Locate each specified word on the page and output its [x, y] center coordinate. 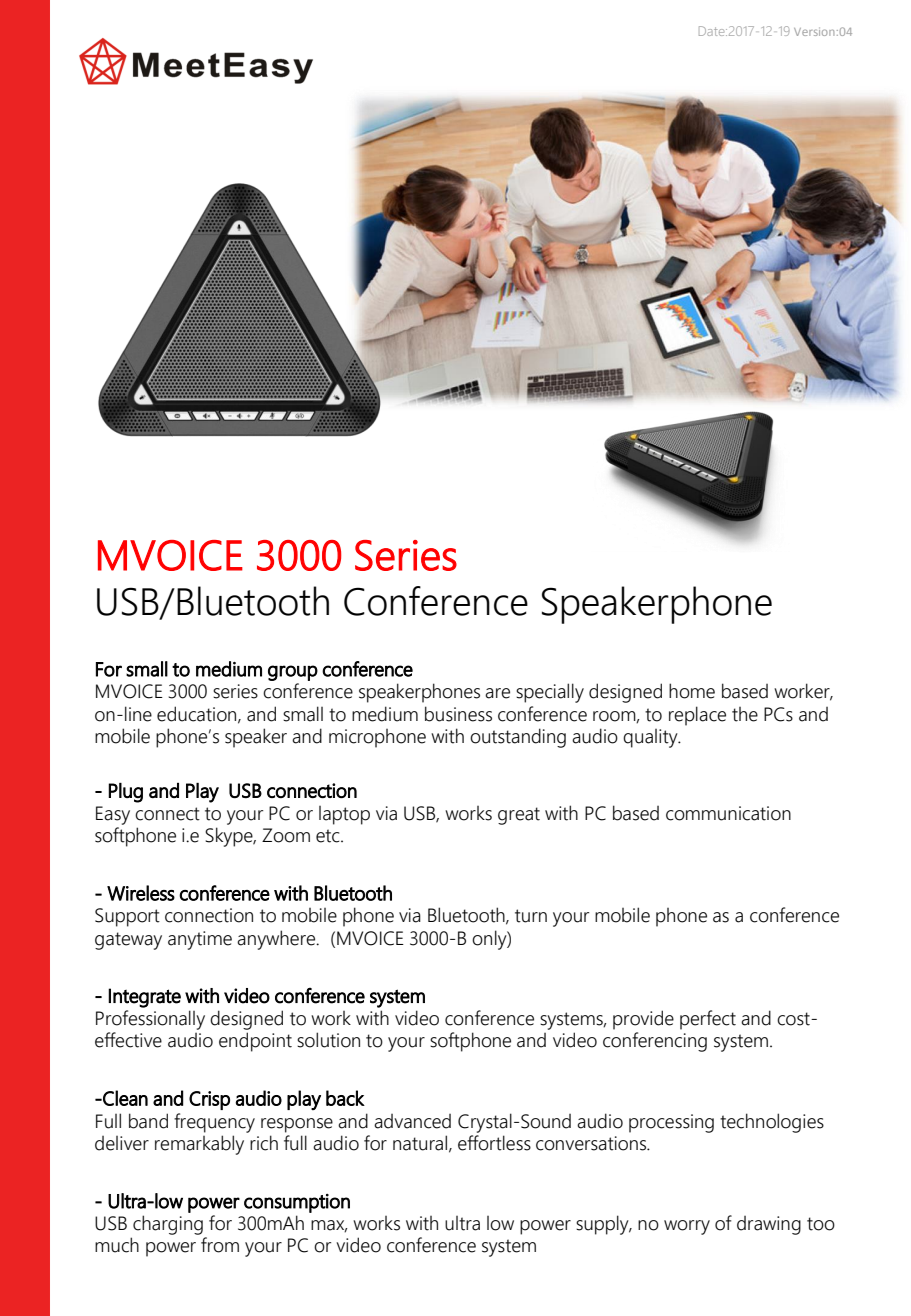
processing [671, 1123]
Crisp [209, 1100]
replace [697, 716]
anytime [200, 940]
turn [531, 916]
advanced [412, 1121]
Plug [125, 793]
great [519, 816]
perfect [708, 1020]
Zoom [286, 835]
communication [728, 813]
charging [168, 1225]
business [458, 714]
